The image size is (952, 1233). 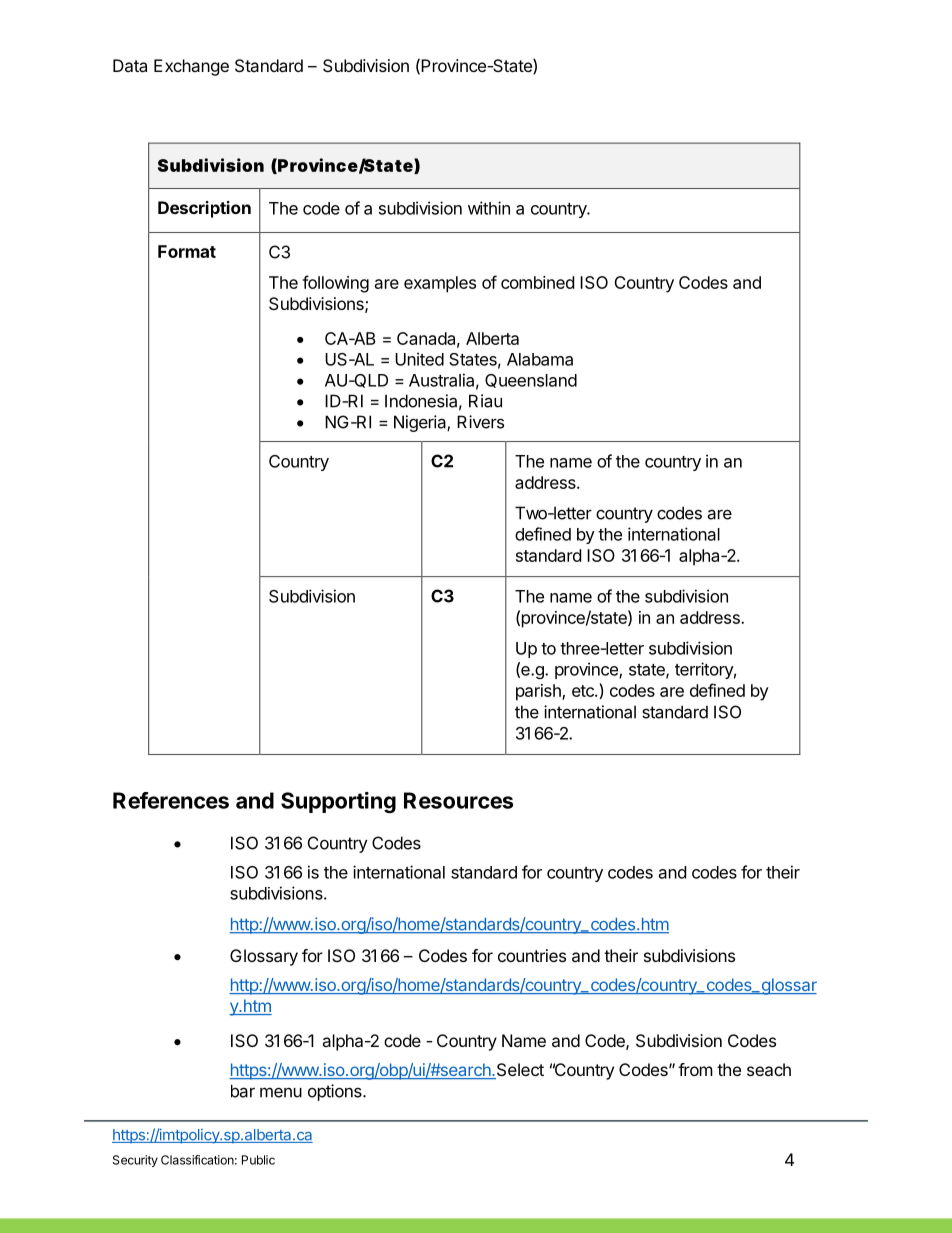 I want to click on Exchange, so click(x=191, y=67).
